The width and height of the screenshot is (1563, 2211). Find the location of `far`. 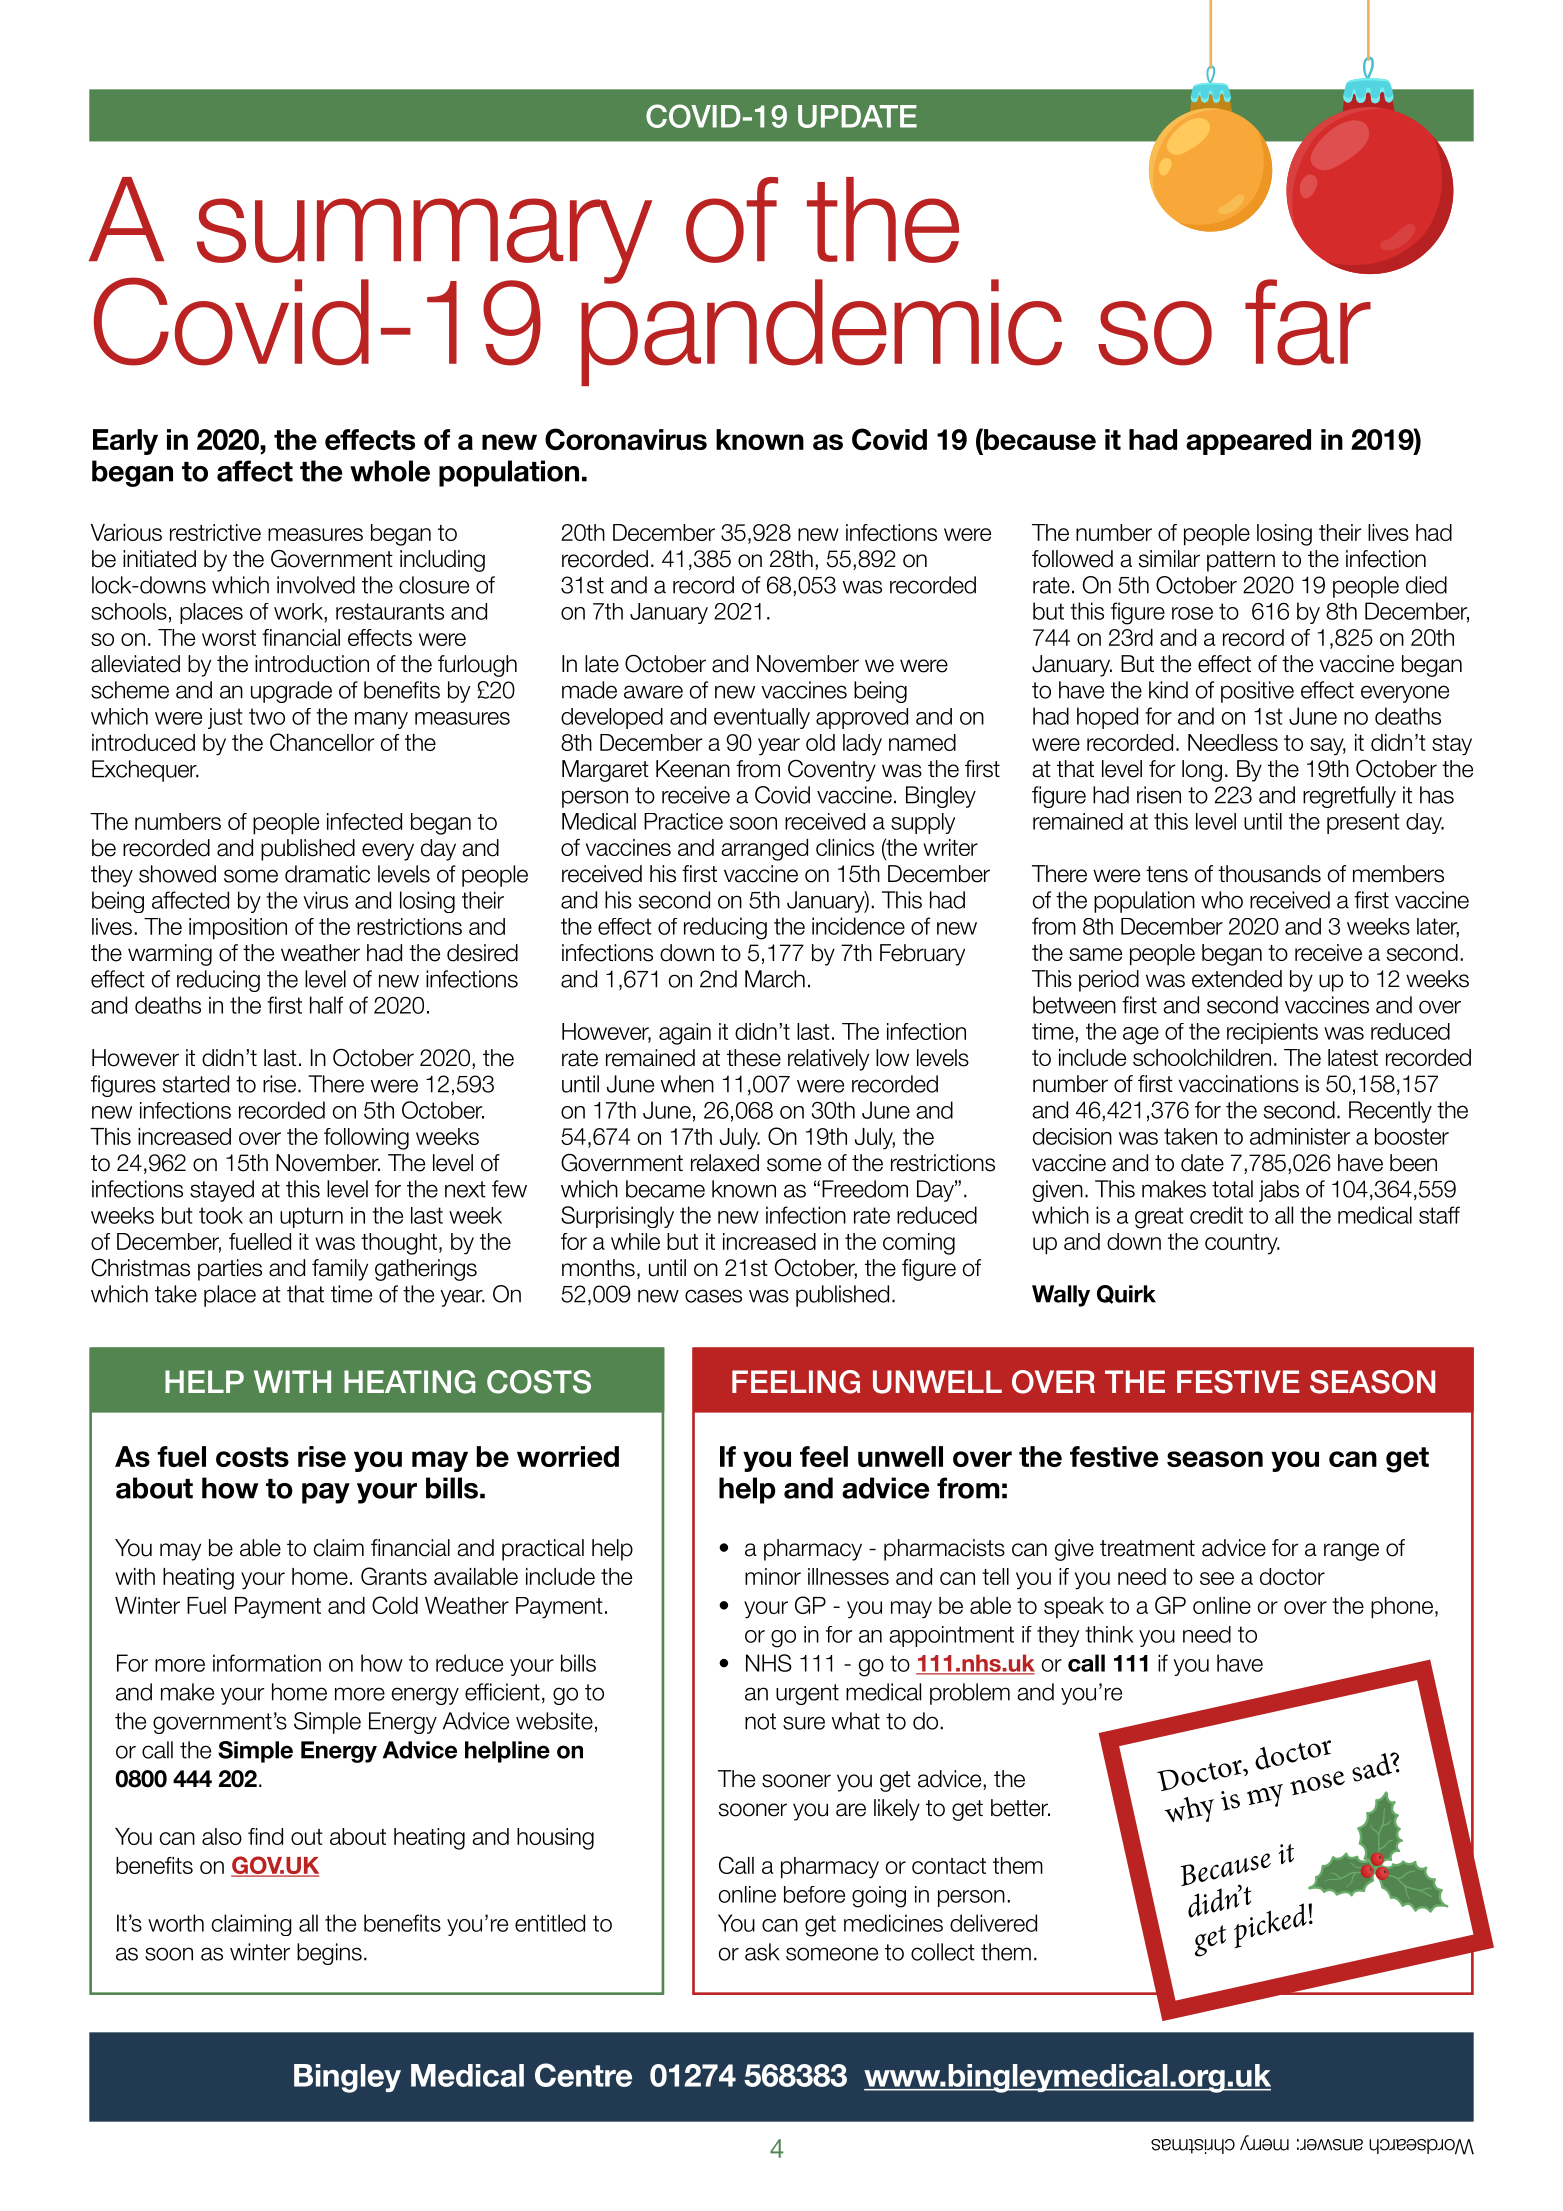

far is located at coordinates (1308, 322).
